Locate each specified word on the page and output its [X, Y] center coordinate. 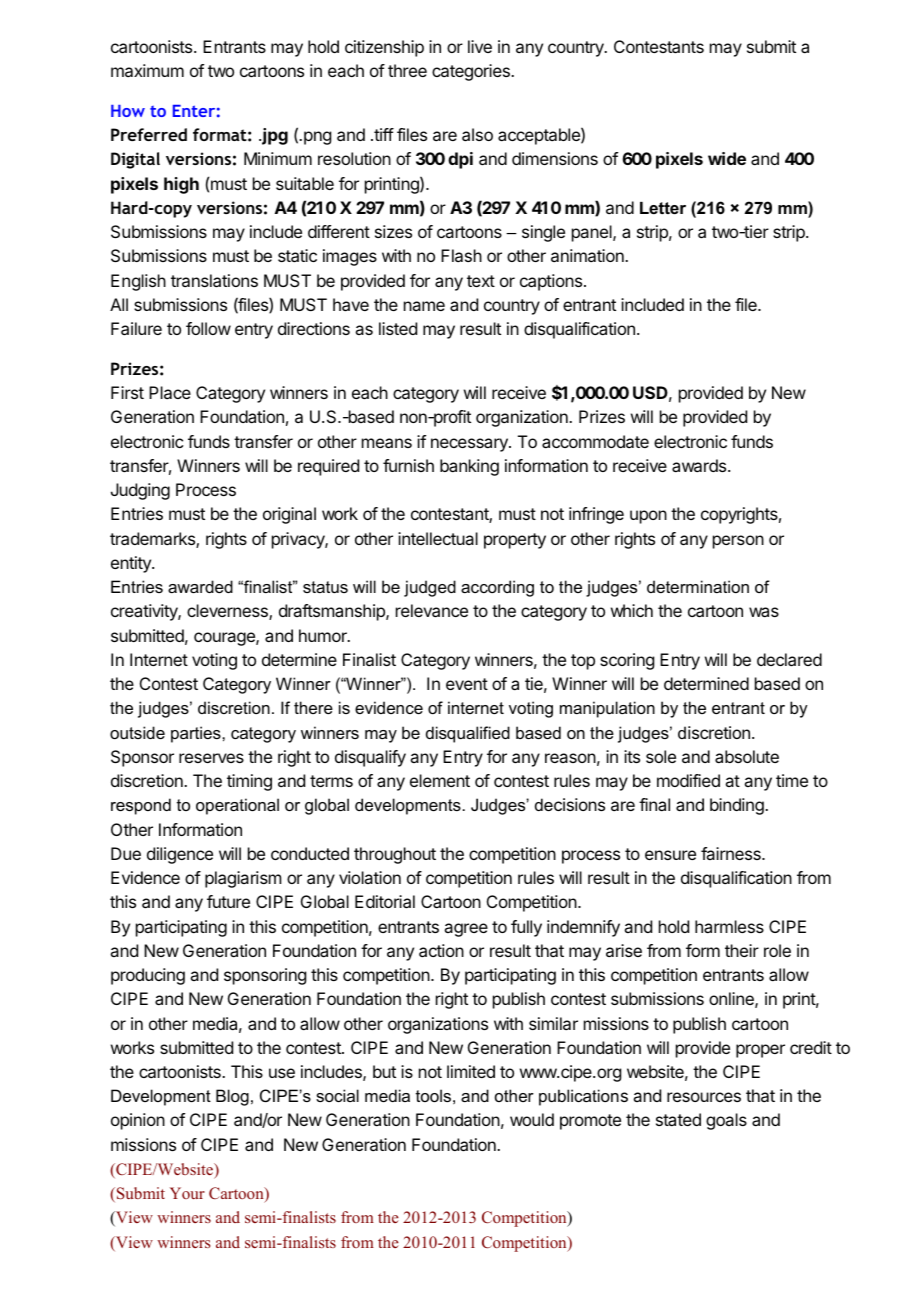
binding [738, 806]
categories [472, 72]
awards [700, 465]
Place [170, 392]
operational [237, 806]
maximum [147, 70]
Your [187, 1193]
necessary [470, 445]
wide [727, 158]
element [440, 780]
